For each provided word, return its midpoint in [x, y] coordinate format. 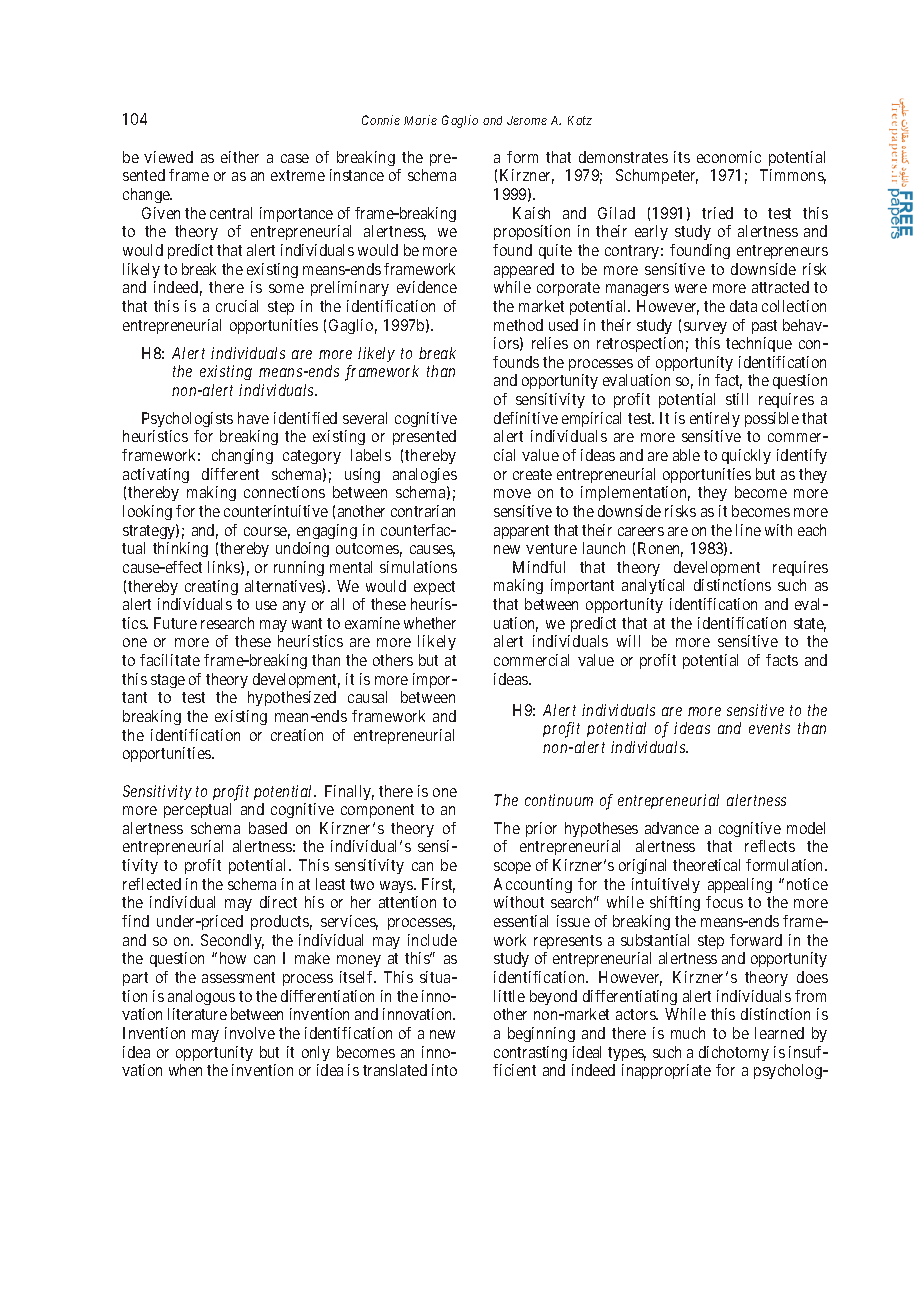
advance [672, 828]
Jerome [527, 120]
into [444, 1070]
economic [729, 157]
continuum [559, 800]
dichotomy [734, 1053]
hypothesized [292, 698]
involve [250, 1033]
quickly [746, 456]
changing [242, 456]
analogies [425, 475]
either [240, 157]
